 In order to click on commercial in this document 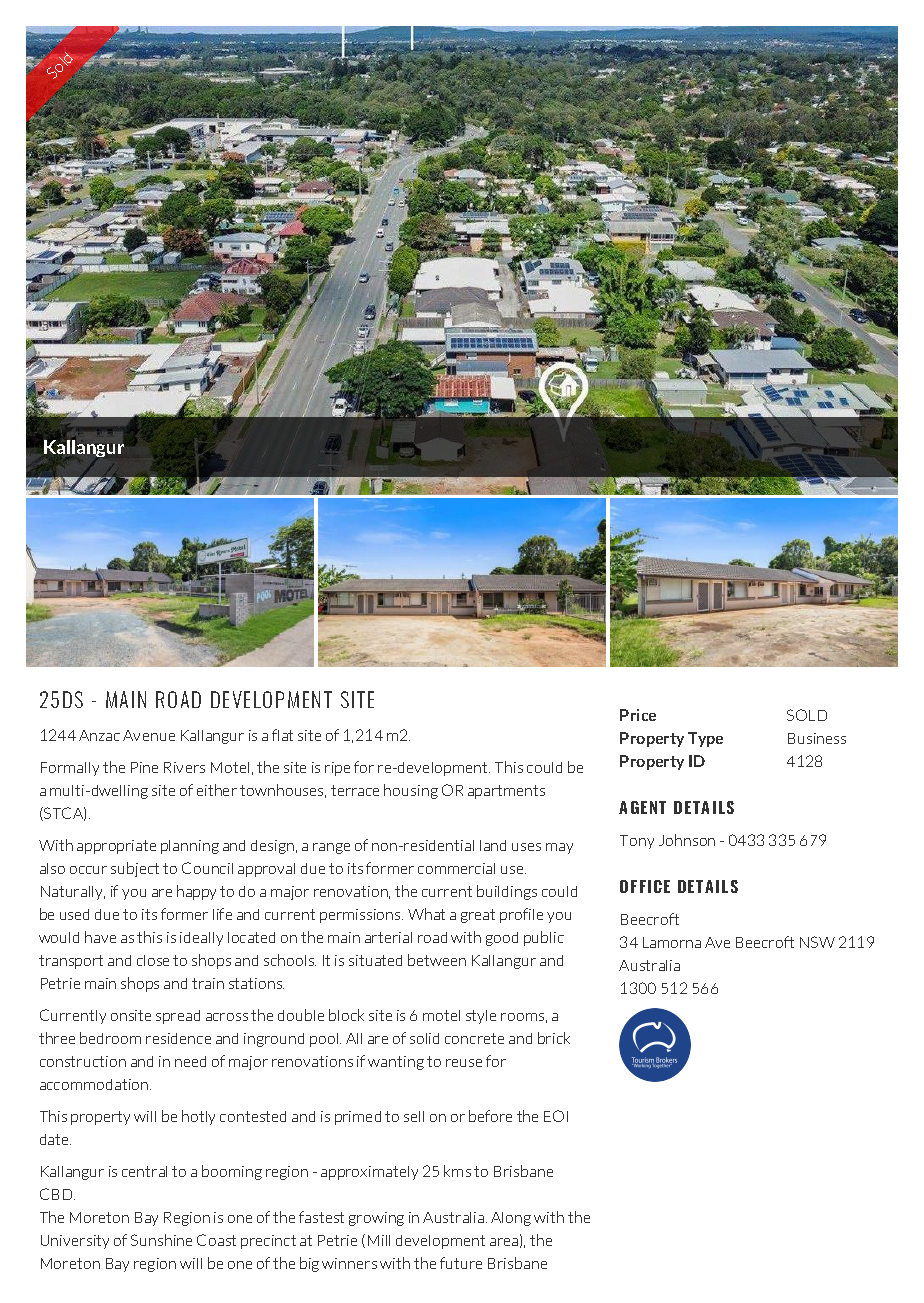, I will do `click(456, 868)`.
